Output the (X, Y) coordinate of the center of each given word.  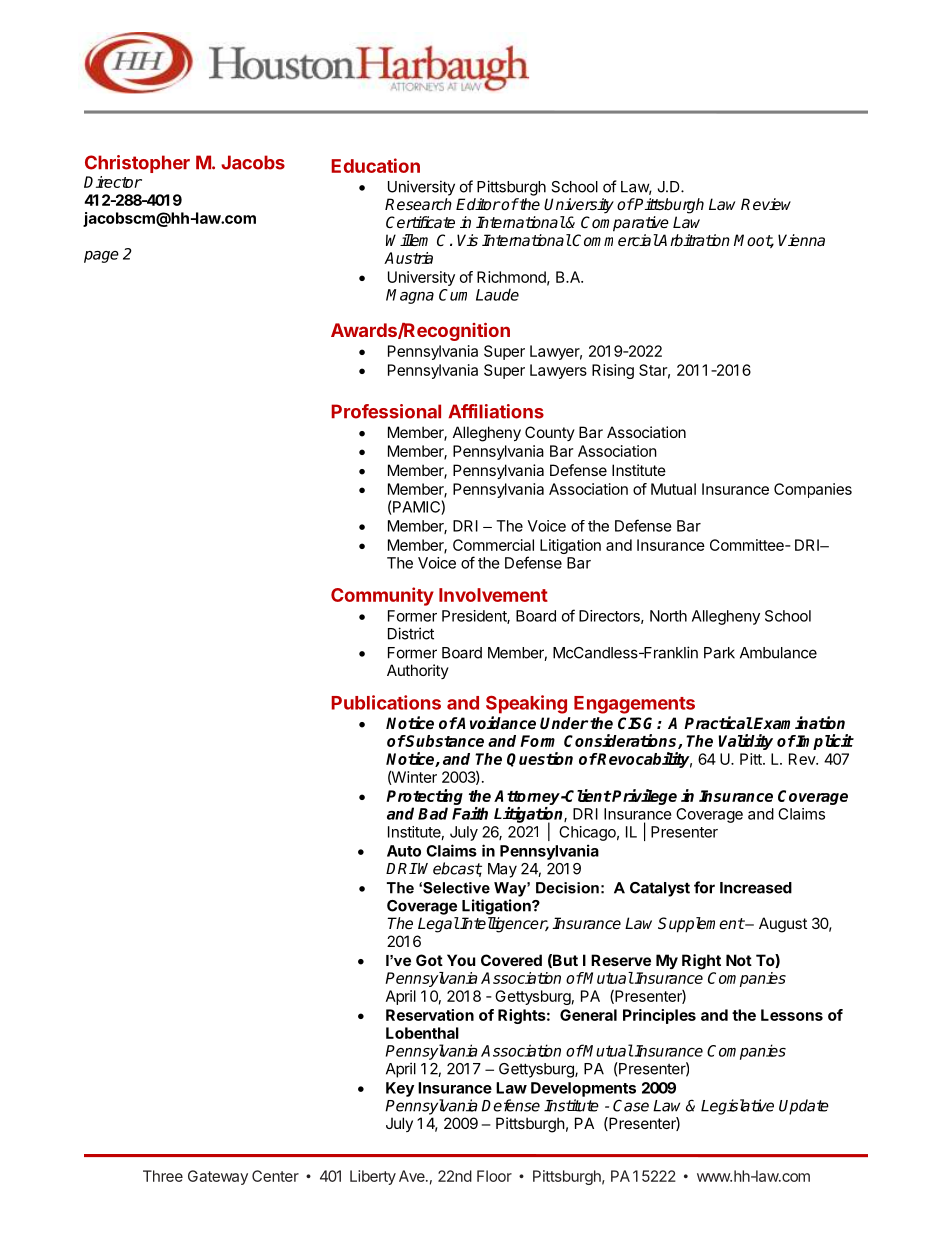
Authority (418, 671)
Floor (494, 1176)
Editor (478, 204)
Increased (756, 888)
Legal (438, 925)
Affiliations (496, 411)
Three (163, 1176)
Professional (386, 411)
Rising (613, 371)
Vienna (801, 240)
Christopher (137, 164)
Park (719, 653)
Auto (404, 851)
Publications (386, 702)
